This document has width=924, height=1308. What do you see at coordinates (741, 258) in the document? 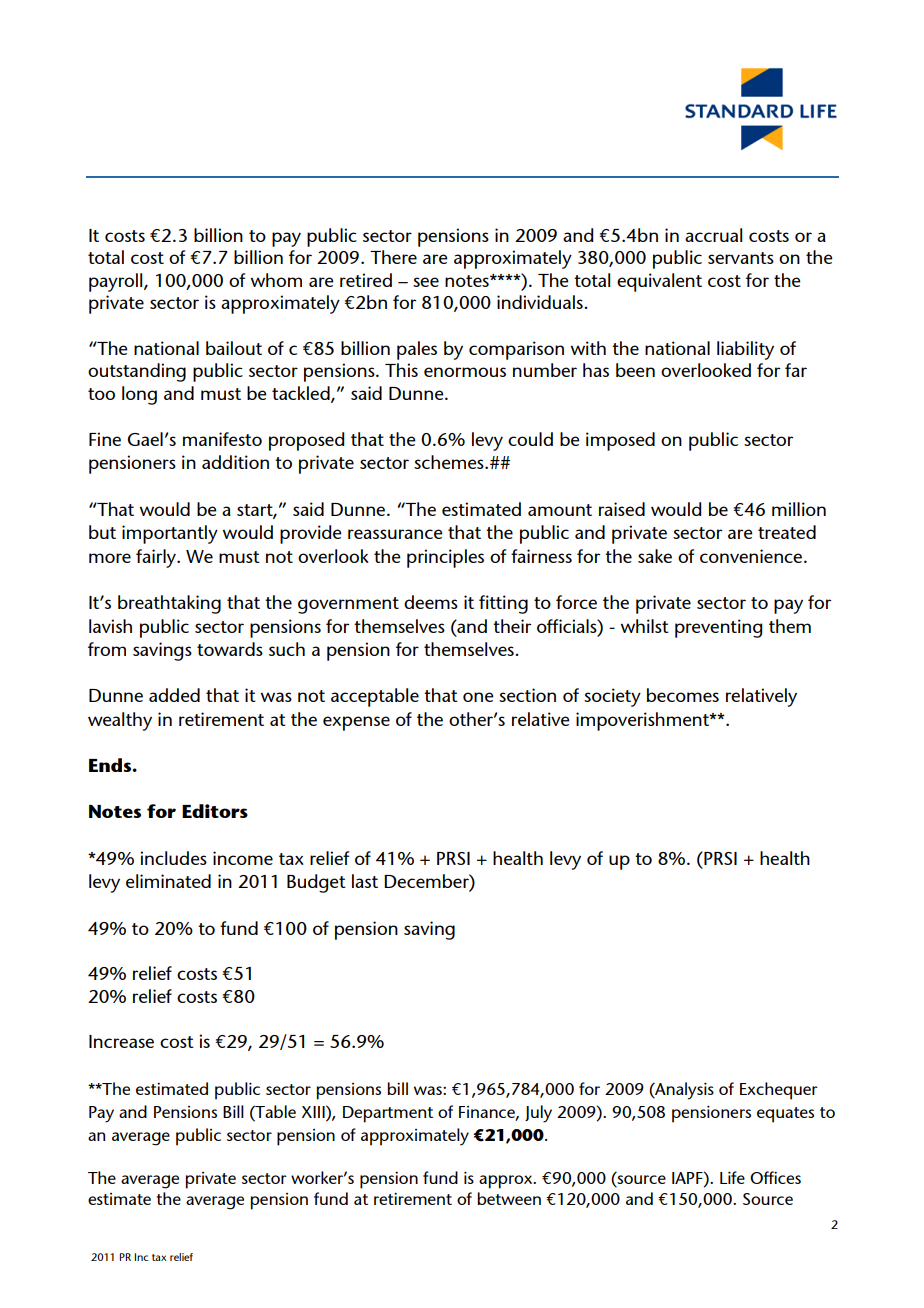
I see `servants` at bounding box center [741, 258].
